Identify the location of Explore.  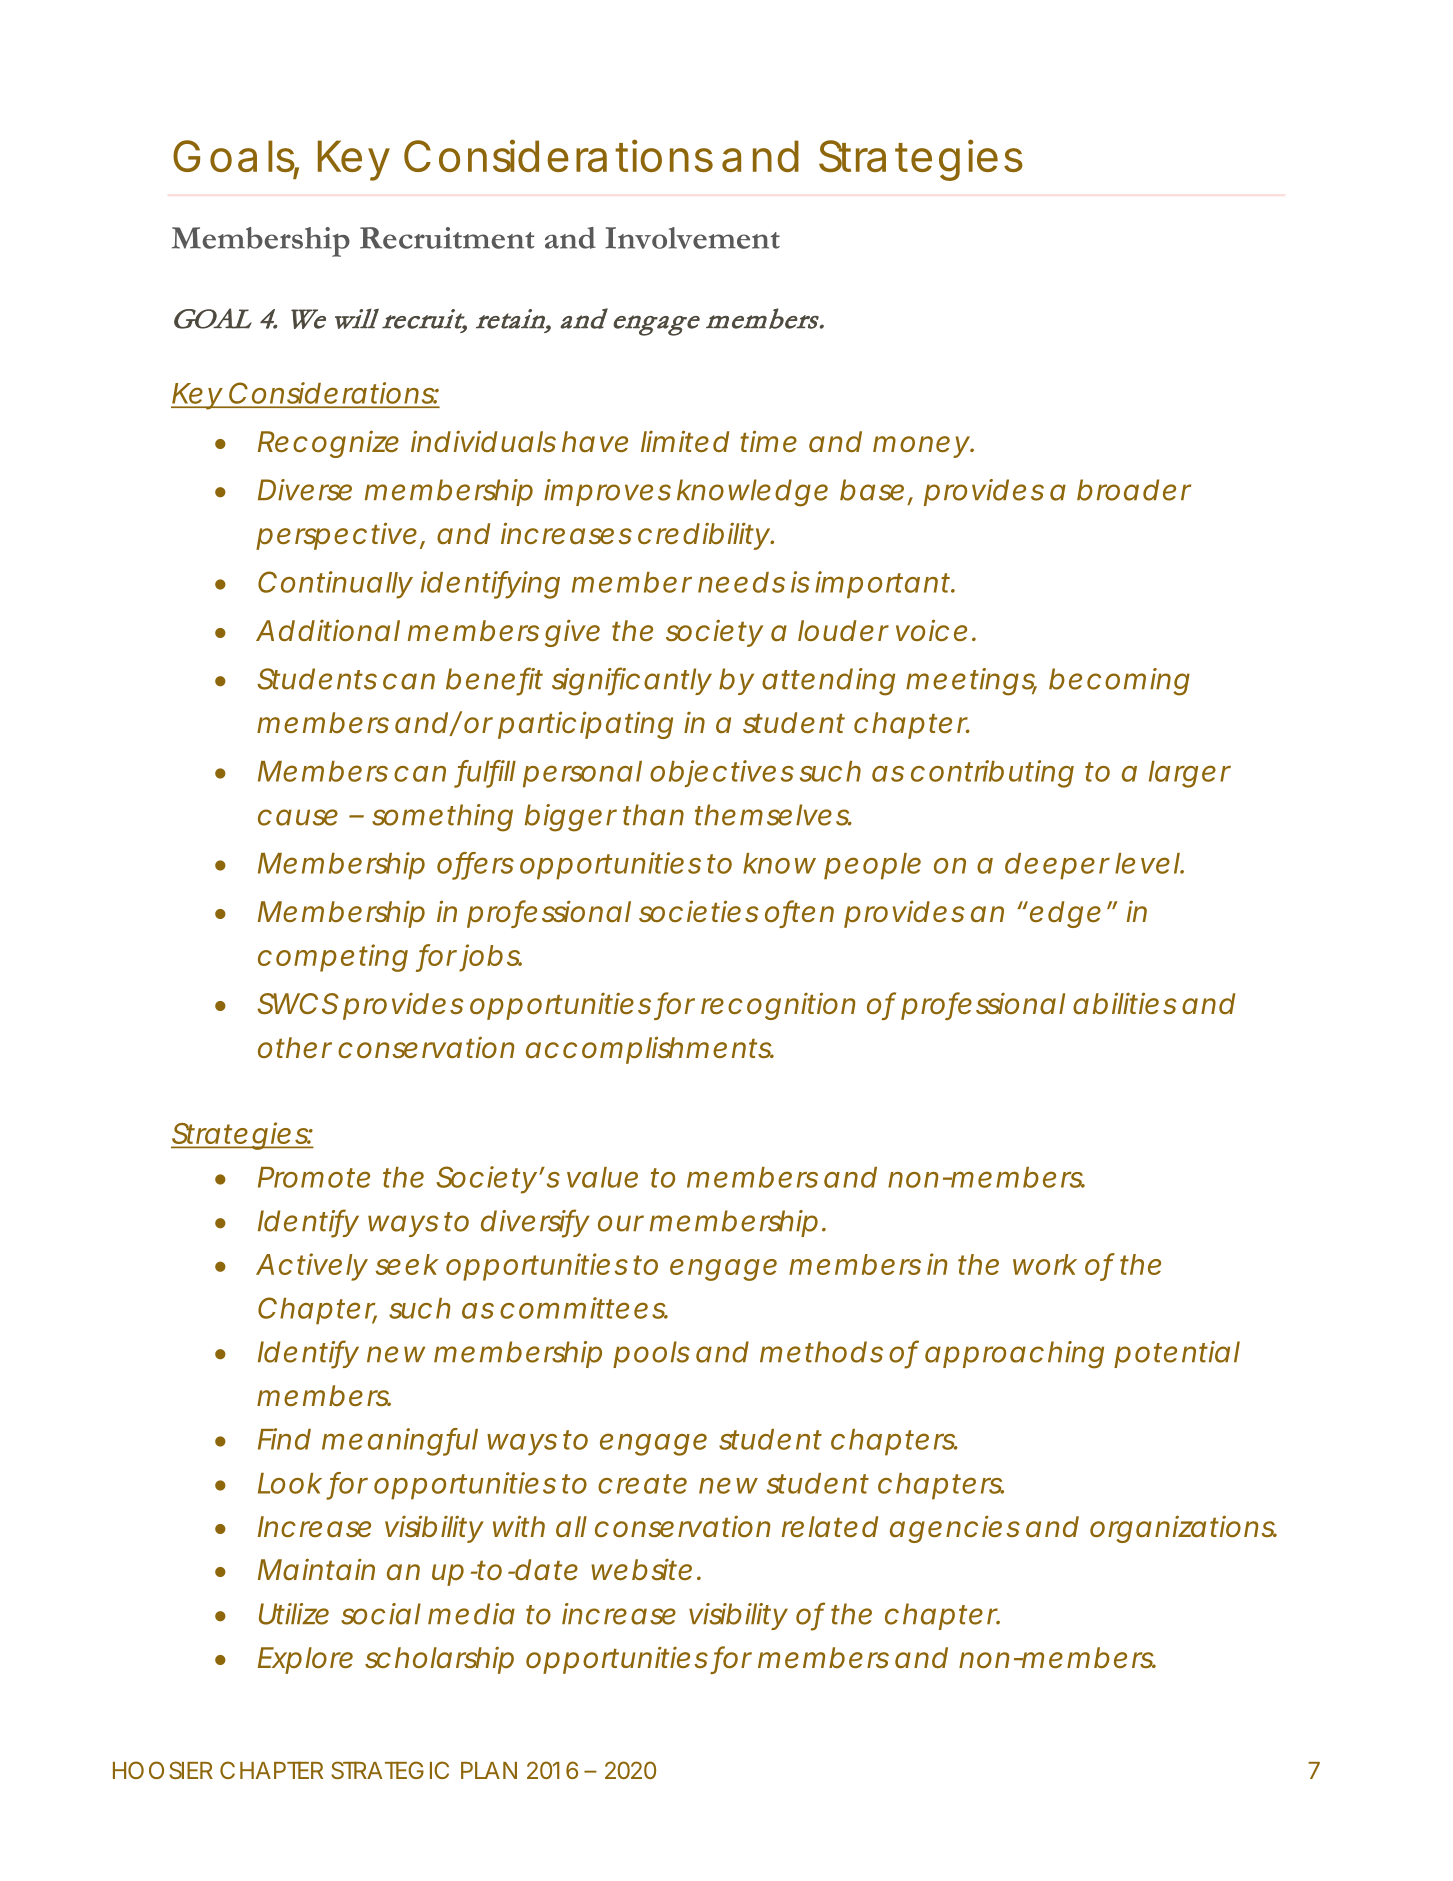
(305, 1660).
